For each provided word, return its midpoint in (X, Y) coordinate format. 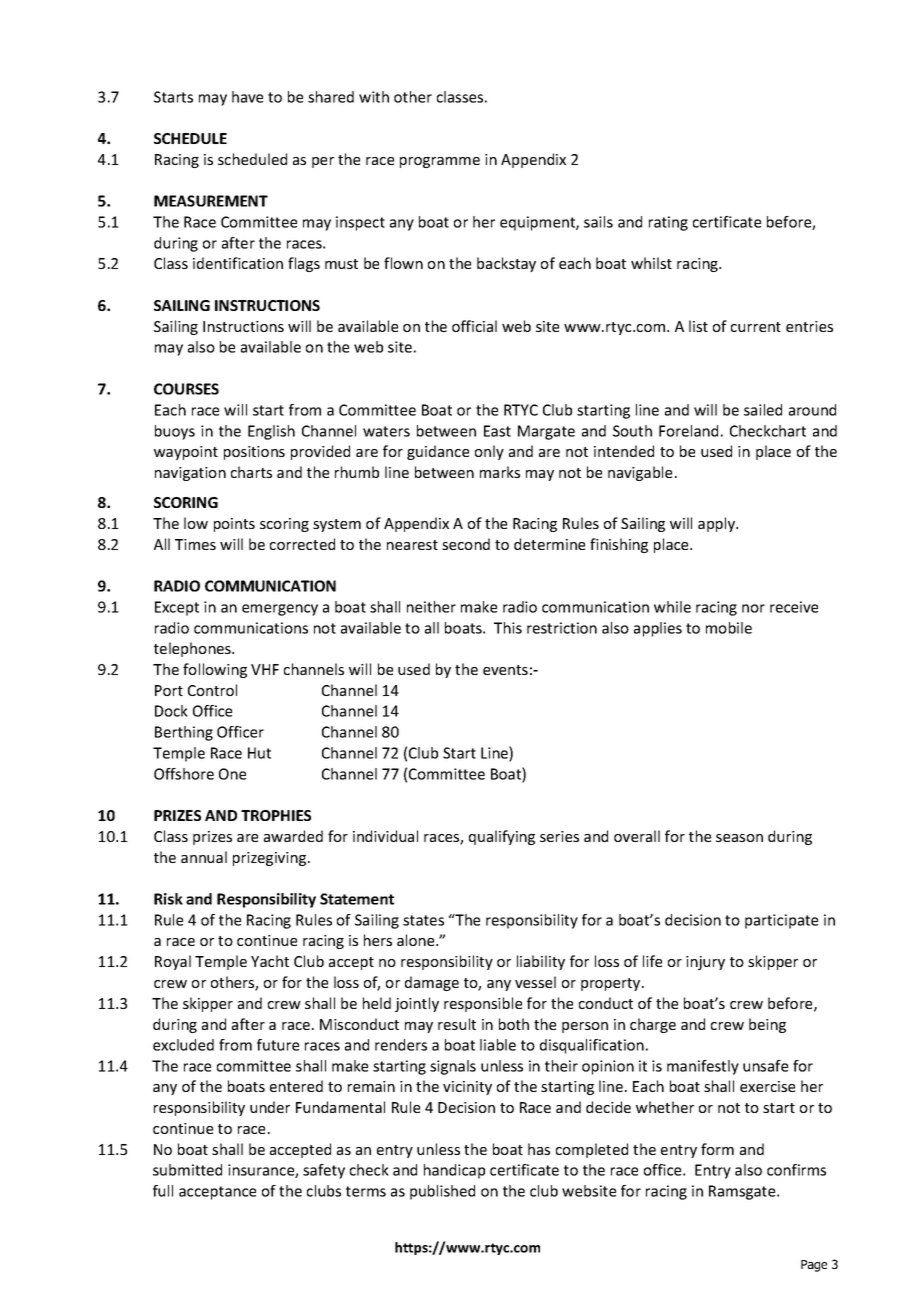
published (442, 1192)
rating (668, 223)
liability (541, 962)
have (247, 97)
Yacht (270, 961)
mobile (729, 628)
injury (705, 963)
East (497, 431)
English (271, 432)
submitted (187, 1170)
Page (814, 1266)
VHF (265, 669)
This (508, 628)
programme (440, 162)
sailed (763, 410)
